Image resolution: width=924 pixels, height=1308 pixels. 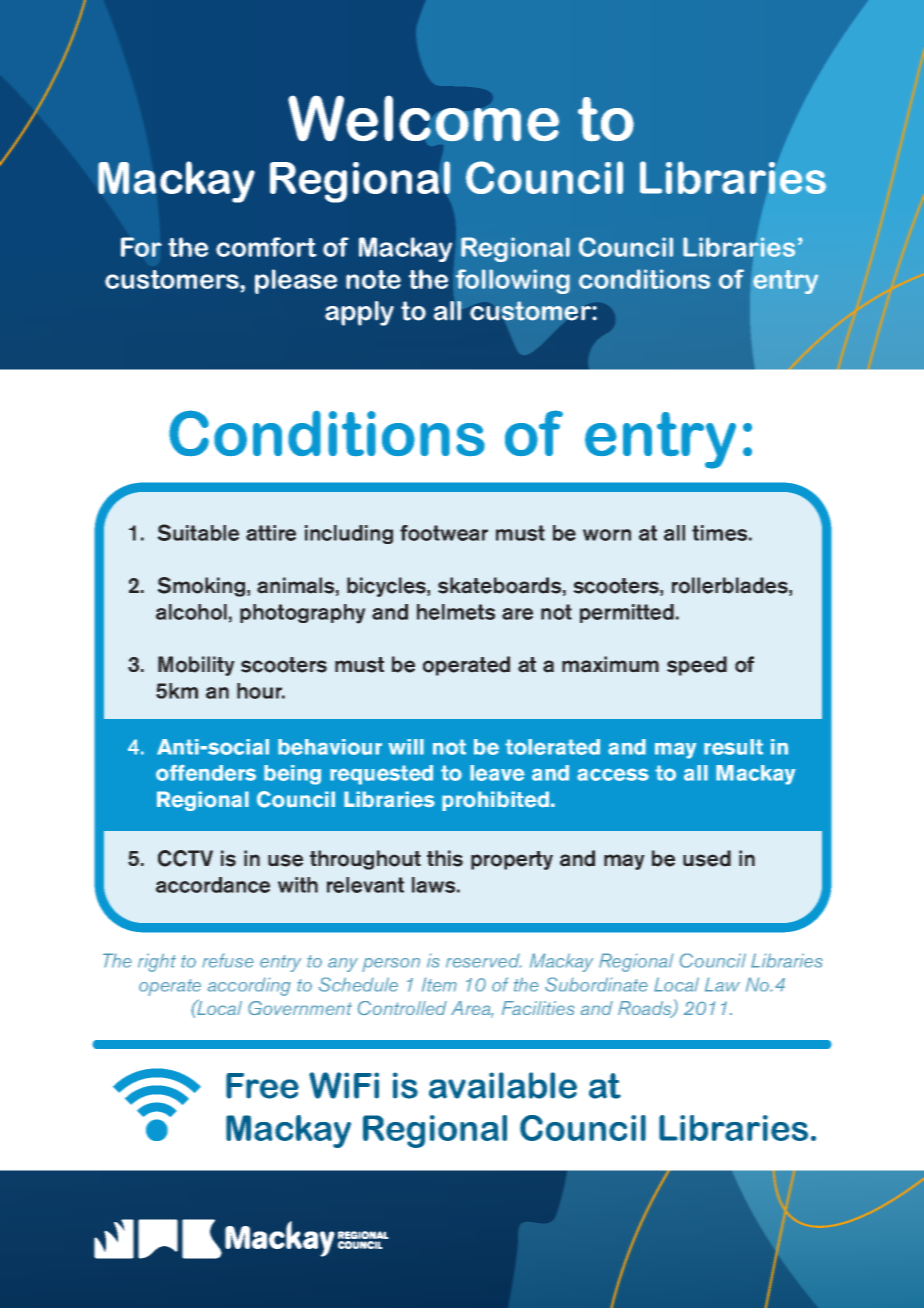 What do you see at coordinates (266, 247) in the screenshot?
I see `comfort` at bounding box center [266, 247].
